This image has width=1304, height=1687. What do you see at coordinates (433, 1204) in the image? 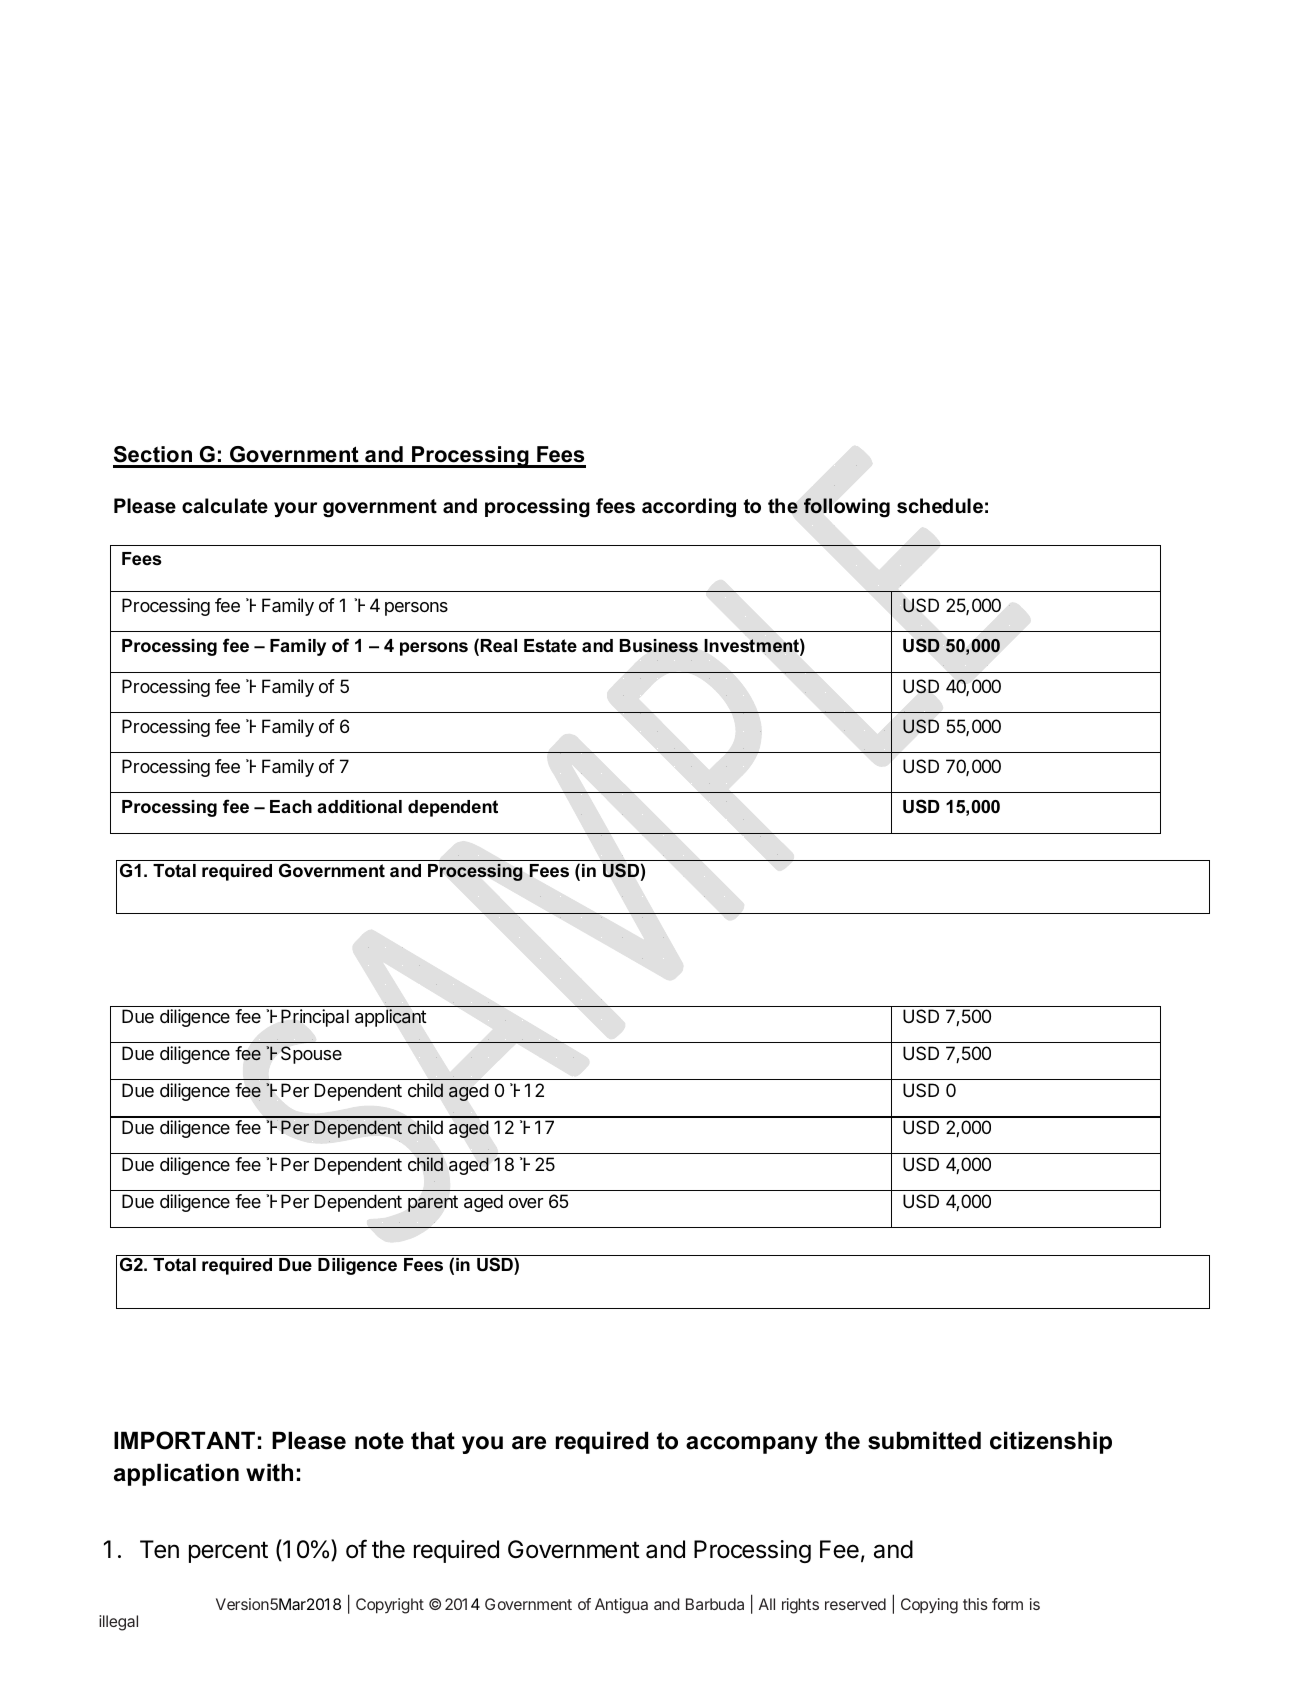
I see `parent` at bounding box center [433, 1204].
